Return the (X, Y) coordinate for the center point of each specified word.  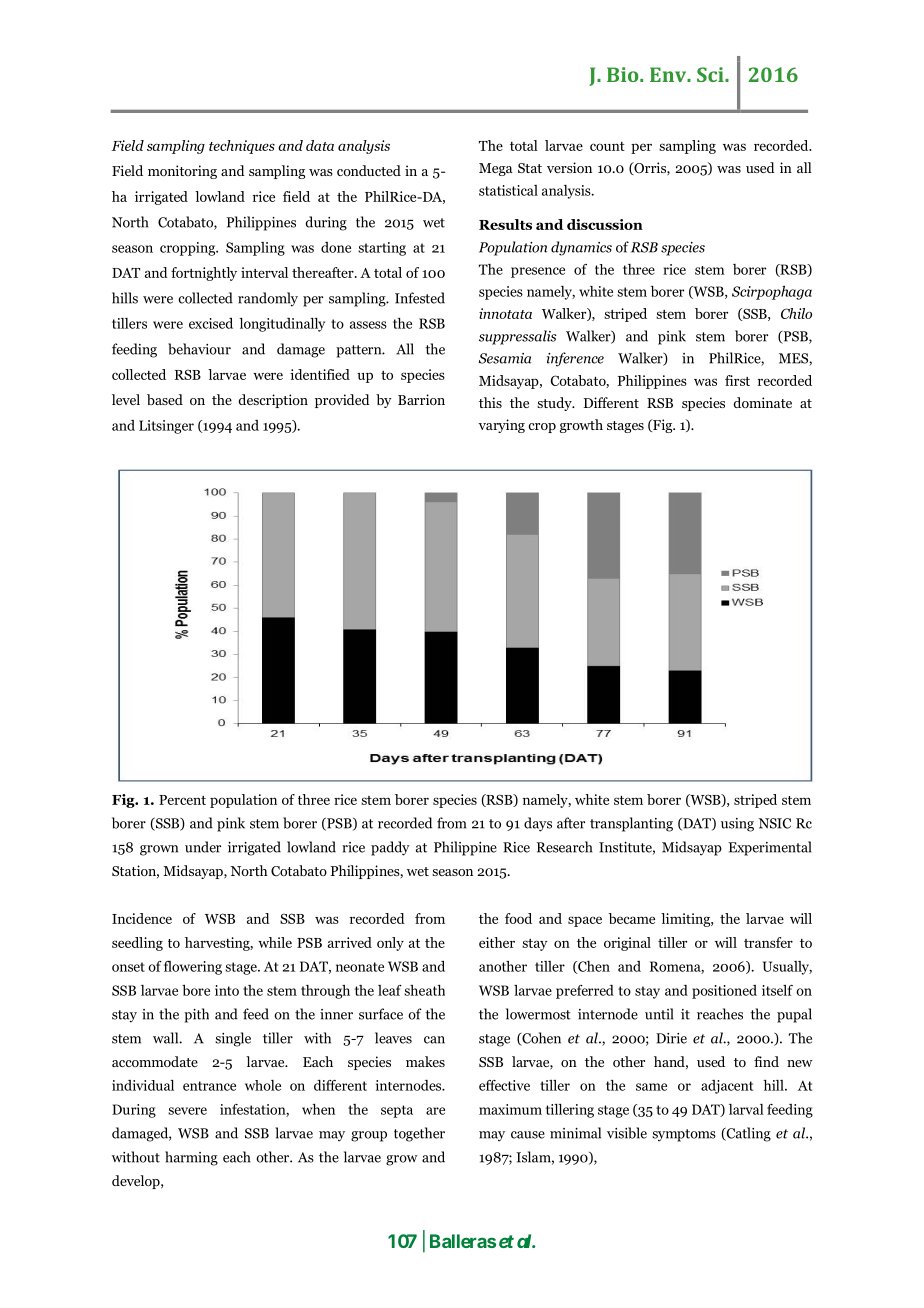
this (490, 402)
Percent (182, 800)
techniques (242, 147)
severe (187, 1111)
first (737, 380)
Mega (496, 169)
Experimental (769, 848)
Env (669, 74)
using (737, 825)
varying (501, 426)
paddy (390, 848)
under (203, 847)
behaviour (199, 349)
